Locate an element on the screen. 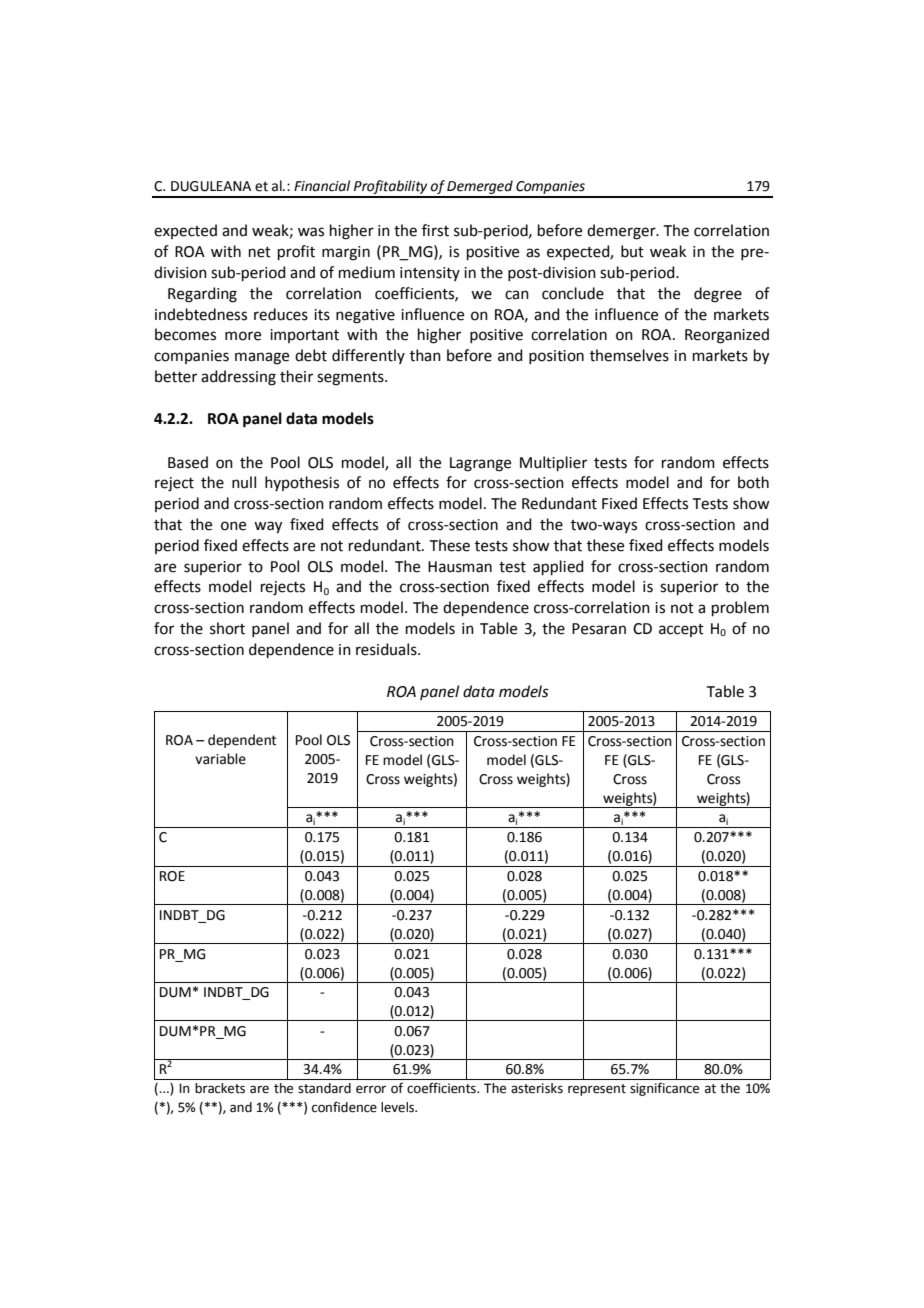 The image size is (924, 1308). ROE is located at coordinates (172, 876).
